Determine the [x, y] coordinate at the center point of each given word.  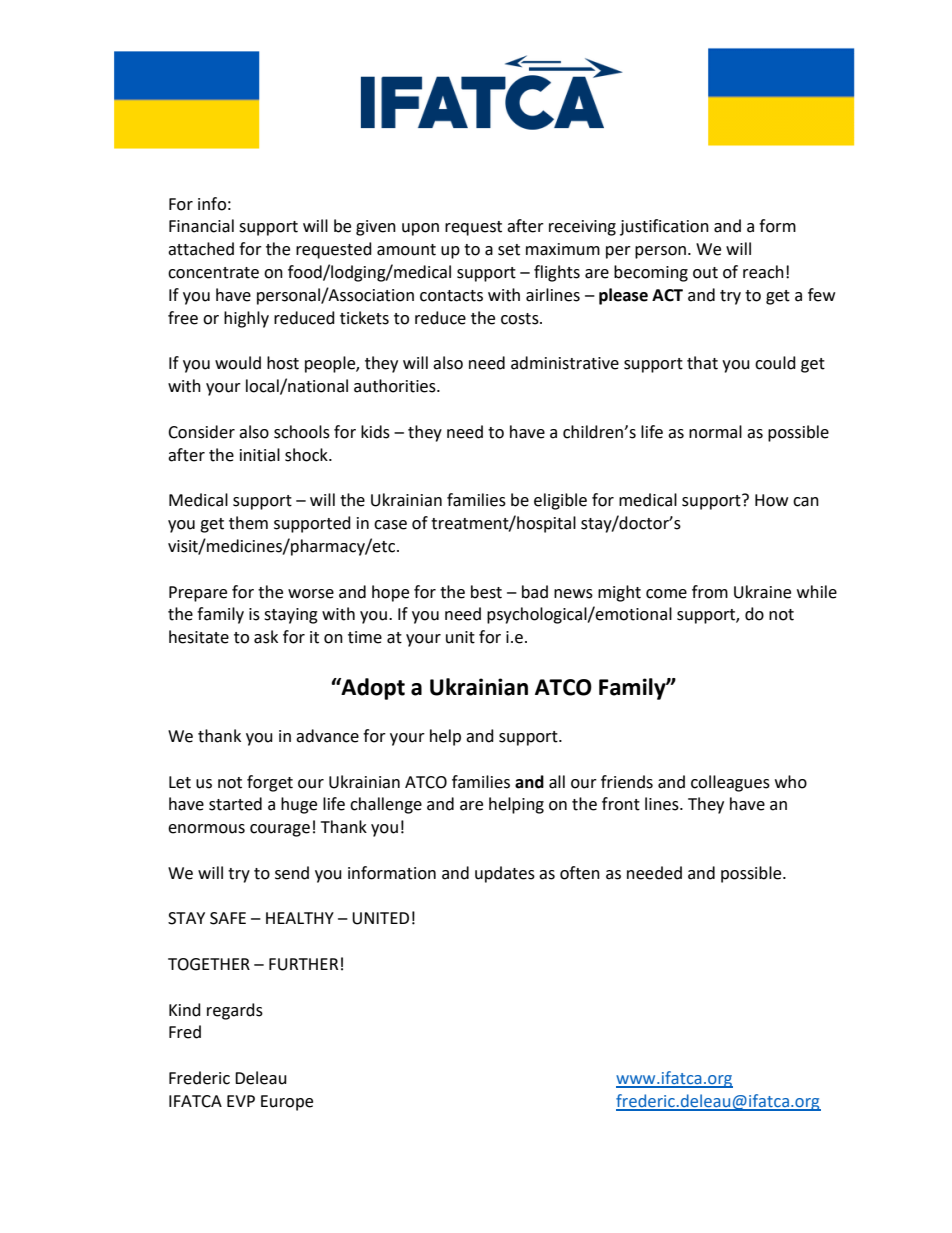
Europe [287, 1103]
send [292, 873]
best [486, 592]
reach [763, 272]
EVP [241, 1101]
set [509, 250]
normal [715, 432]
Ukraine [762, 592]
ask [266, 637]
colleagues [730, 783]
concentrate [213, 273]
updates [505, 874]
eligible [560, 501]
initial [260, 455]
